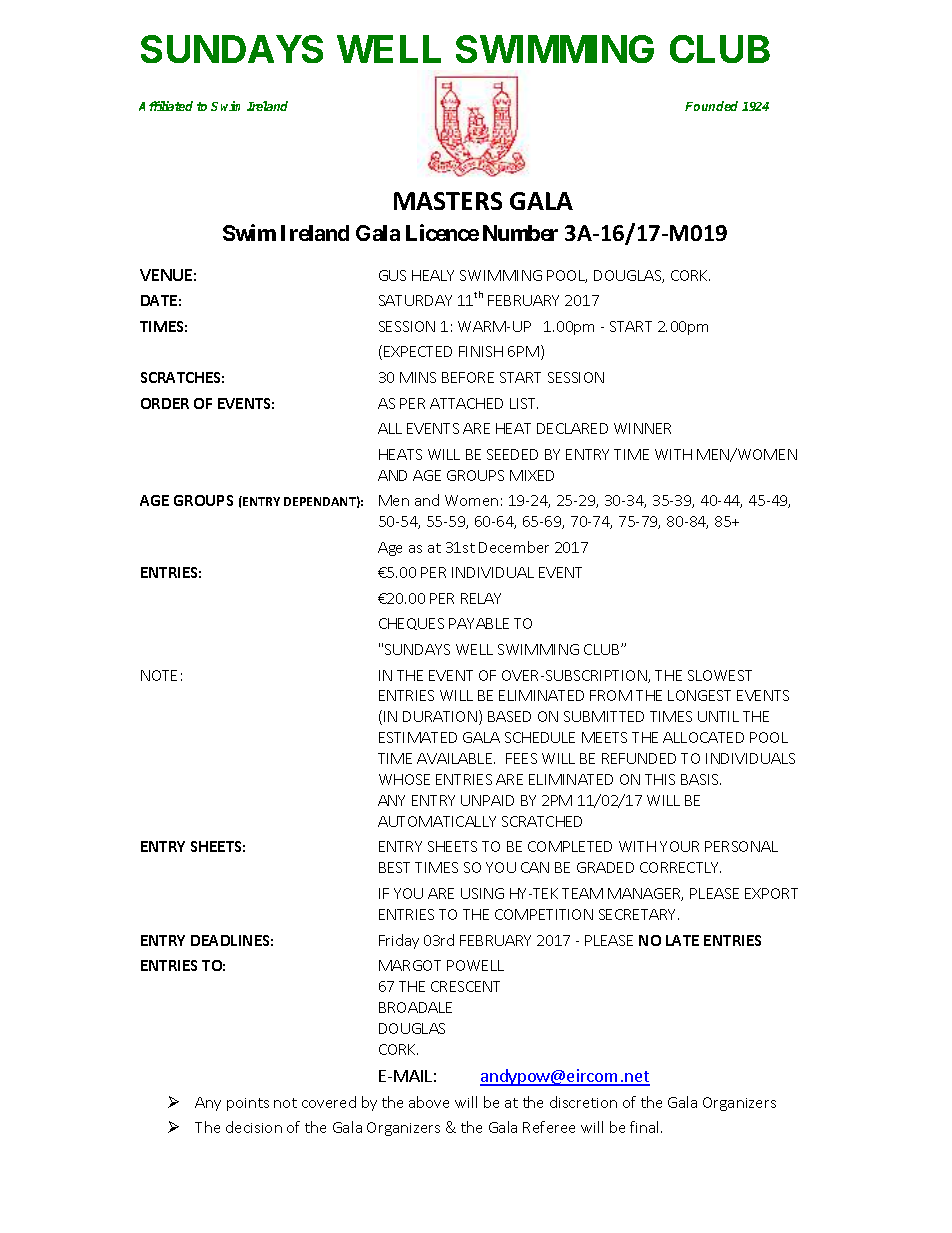 The width and height of the screenshot is (952, 1233). I want to click on Number, so click(520, 233).
